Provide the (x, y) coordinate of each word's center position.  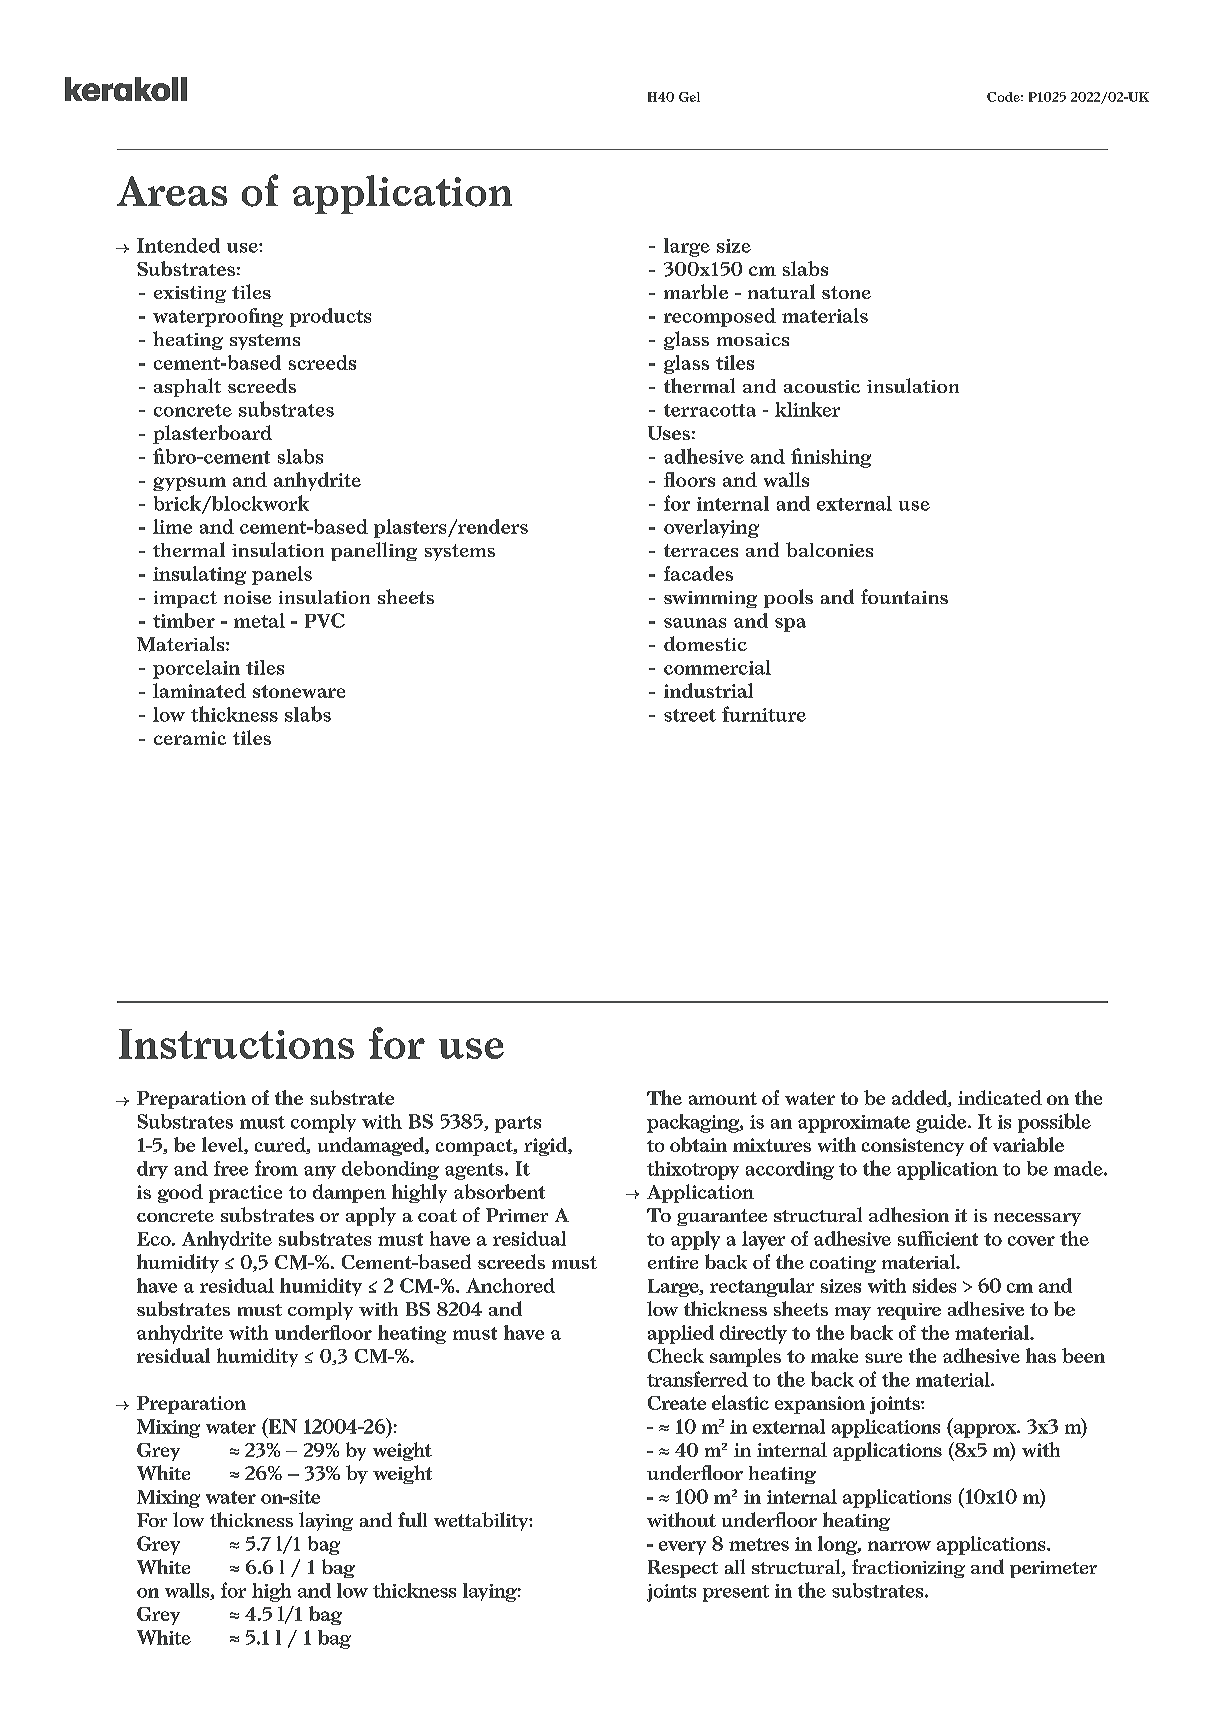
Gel (689, 97)
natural (781, 291)
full (412, 1519)
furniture (764, 714)
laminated (199, 690)
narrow (899, 1546)
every (682, 1548)
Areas (172, 191)
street (690, 715)
